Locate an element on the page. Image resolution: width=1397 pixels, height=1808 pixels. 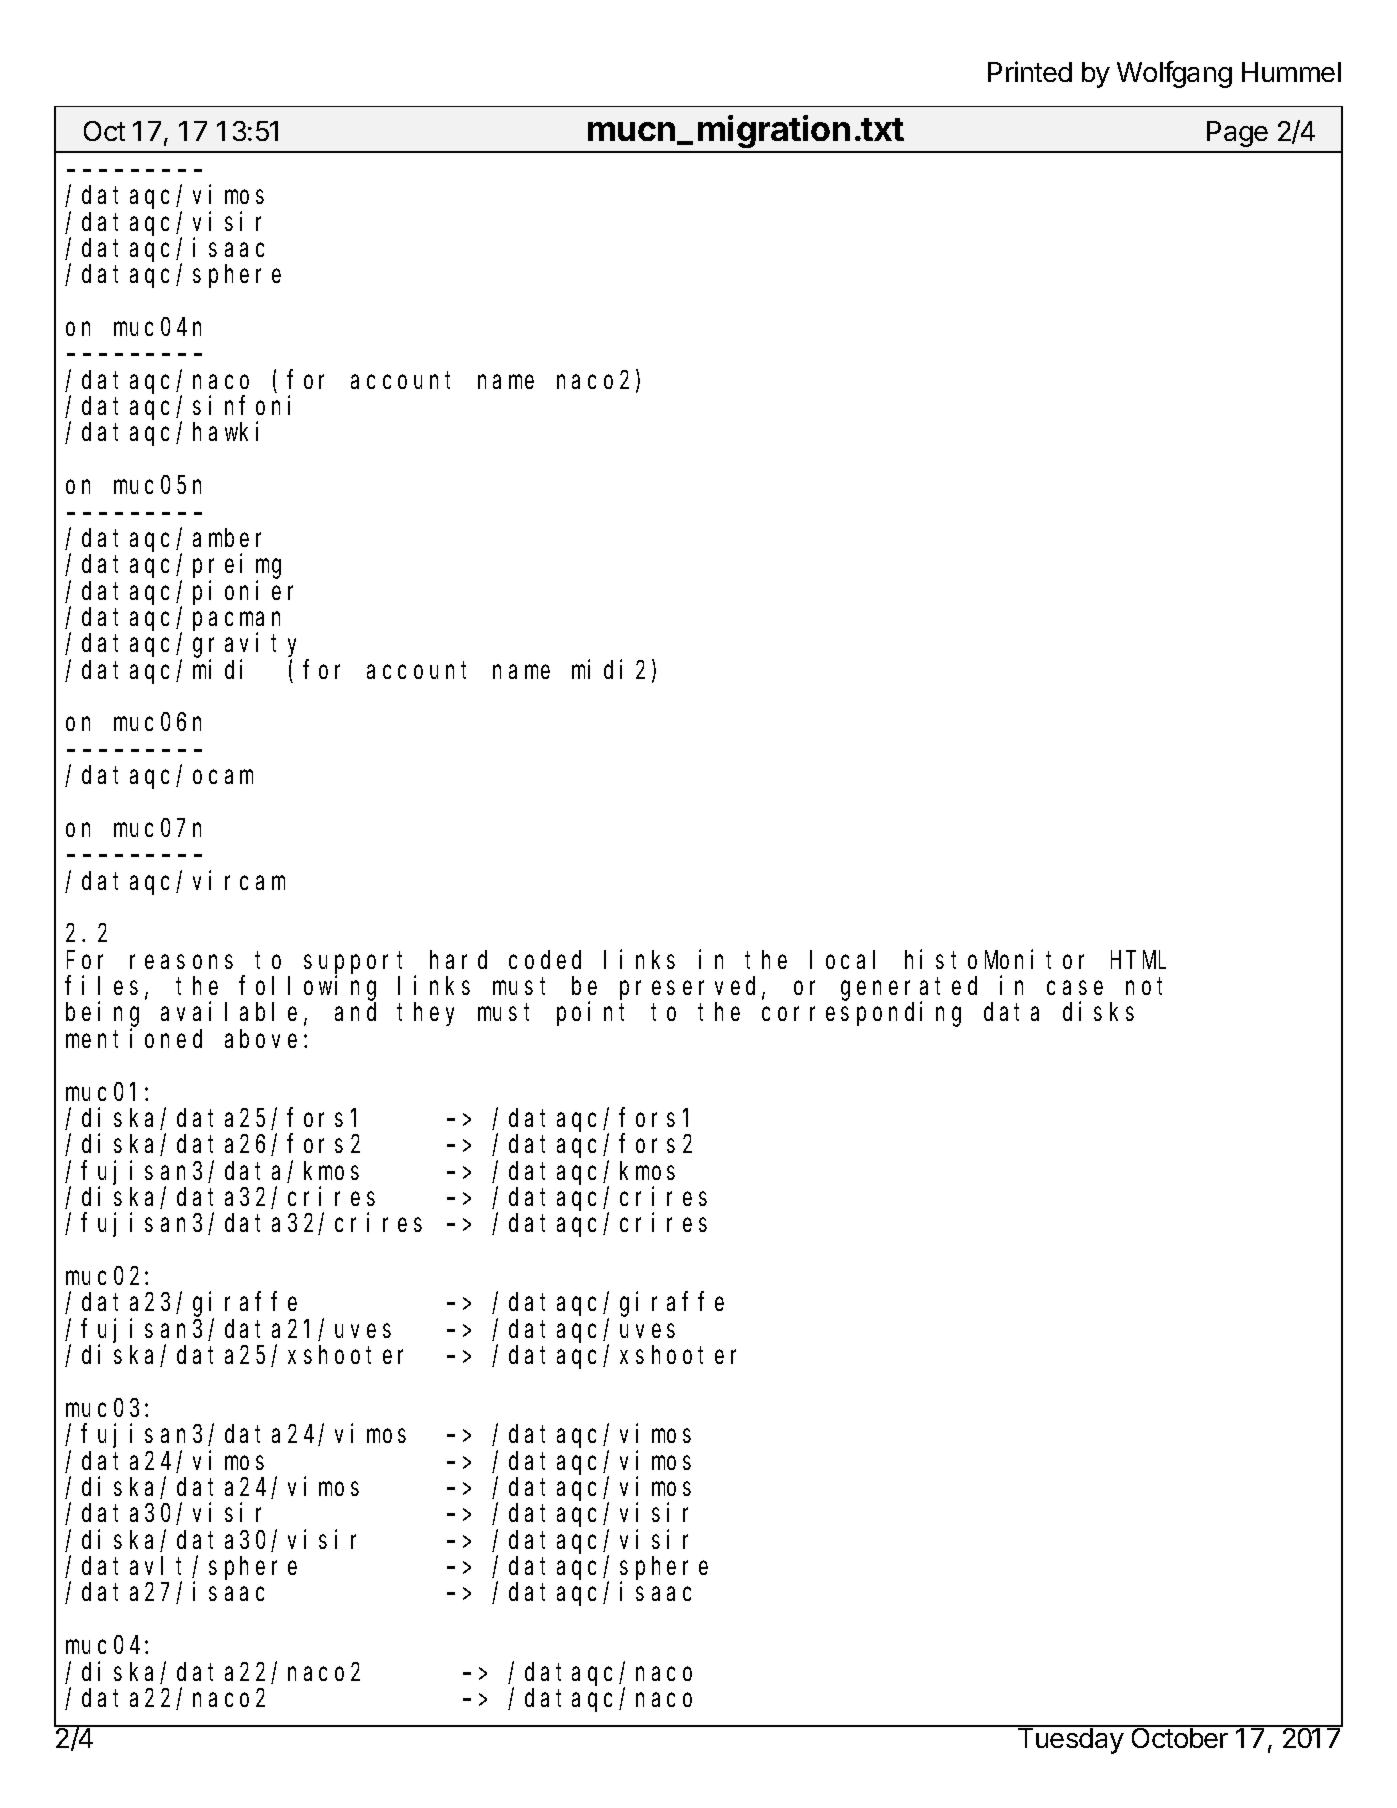
above is located at coordinates (261, 1038).
